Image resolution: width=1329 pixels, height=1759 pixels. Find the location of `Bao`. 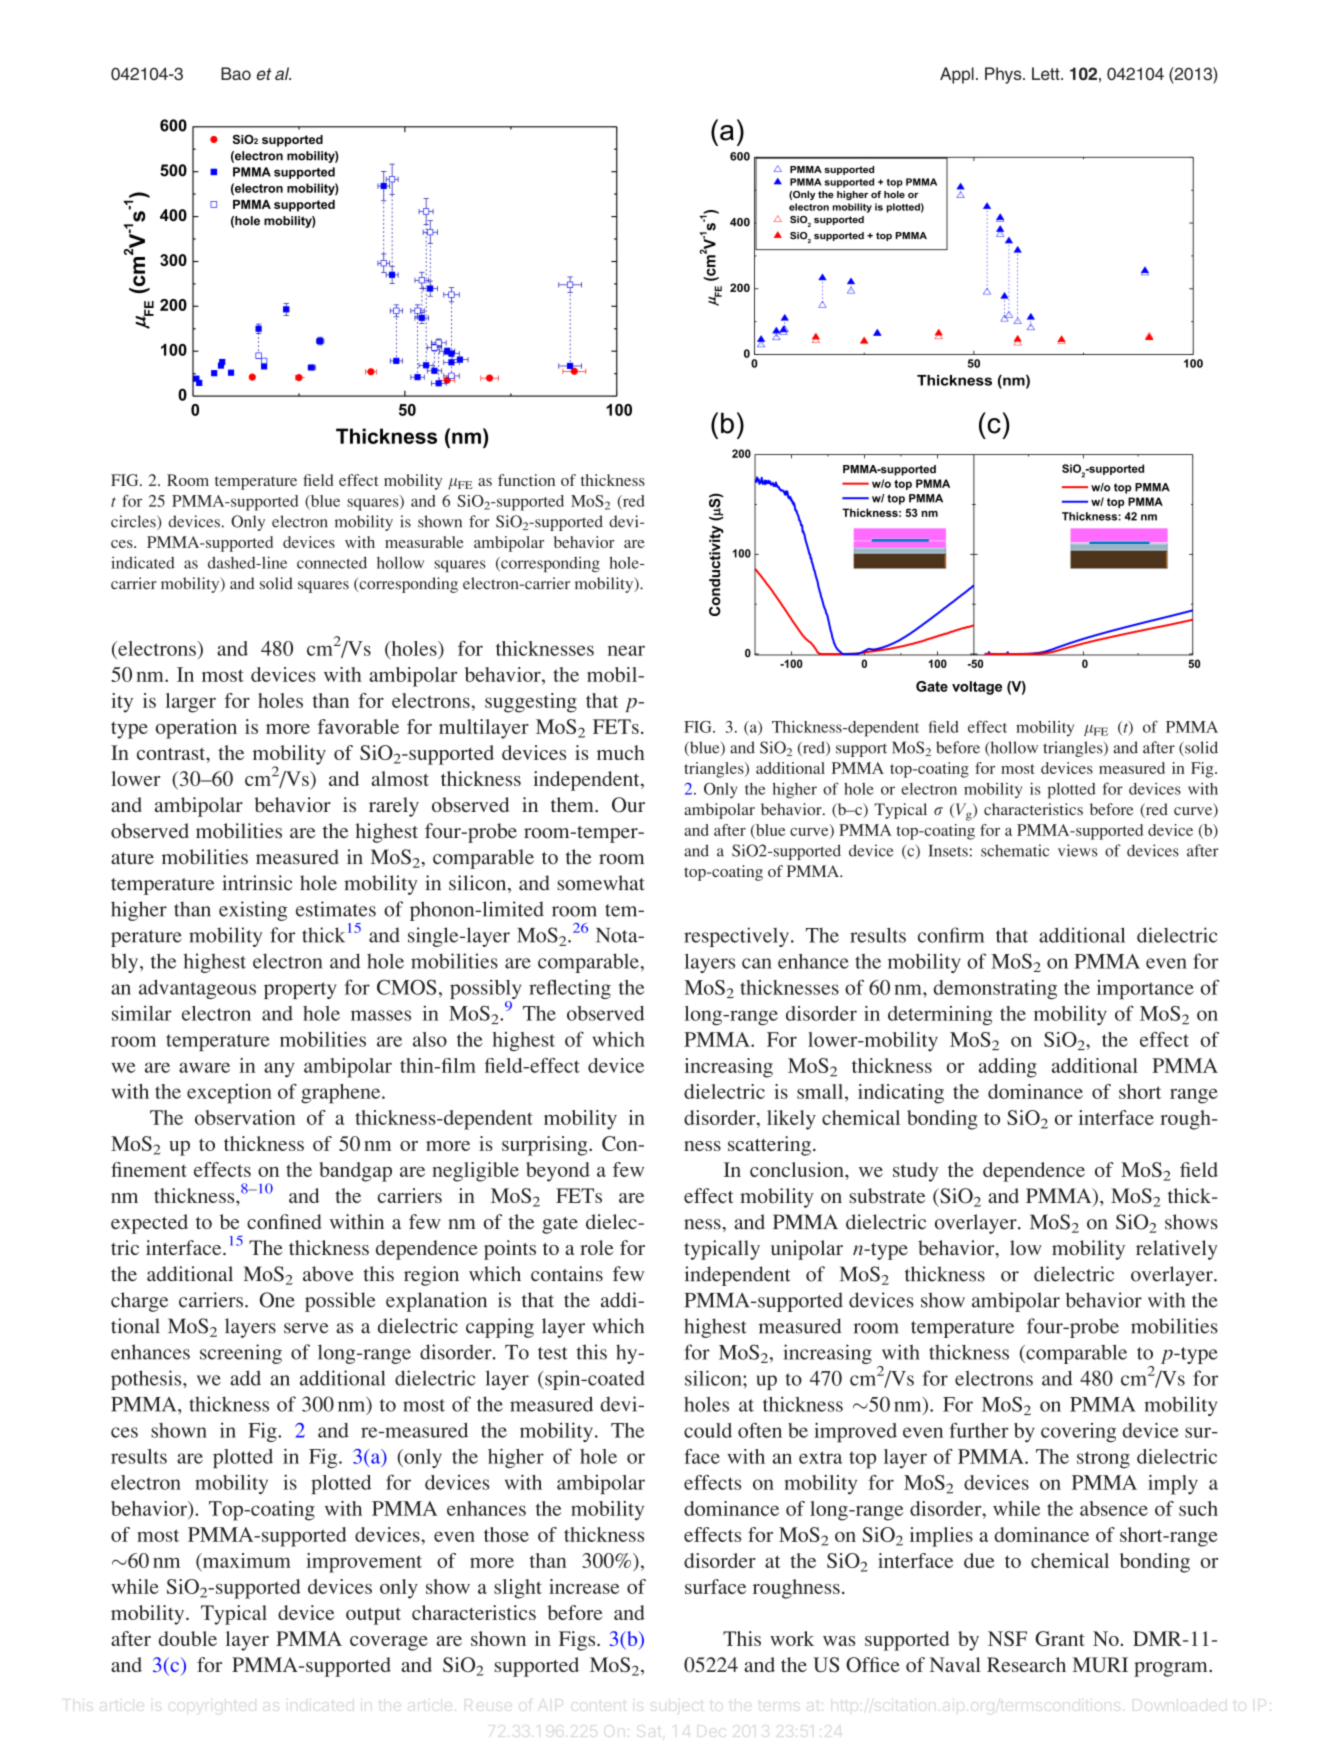

Bao is located at coordinates (236, 73).
